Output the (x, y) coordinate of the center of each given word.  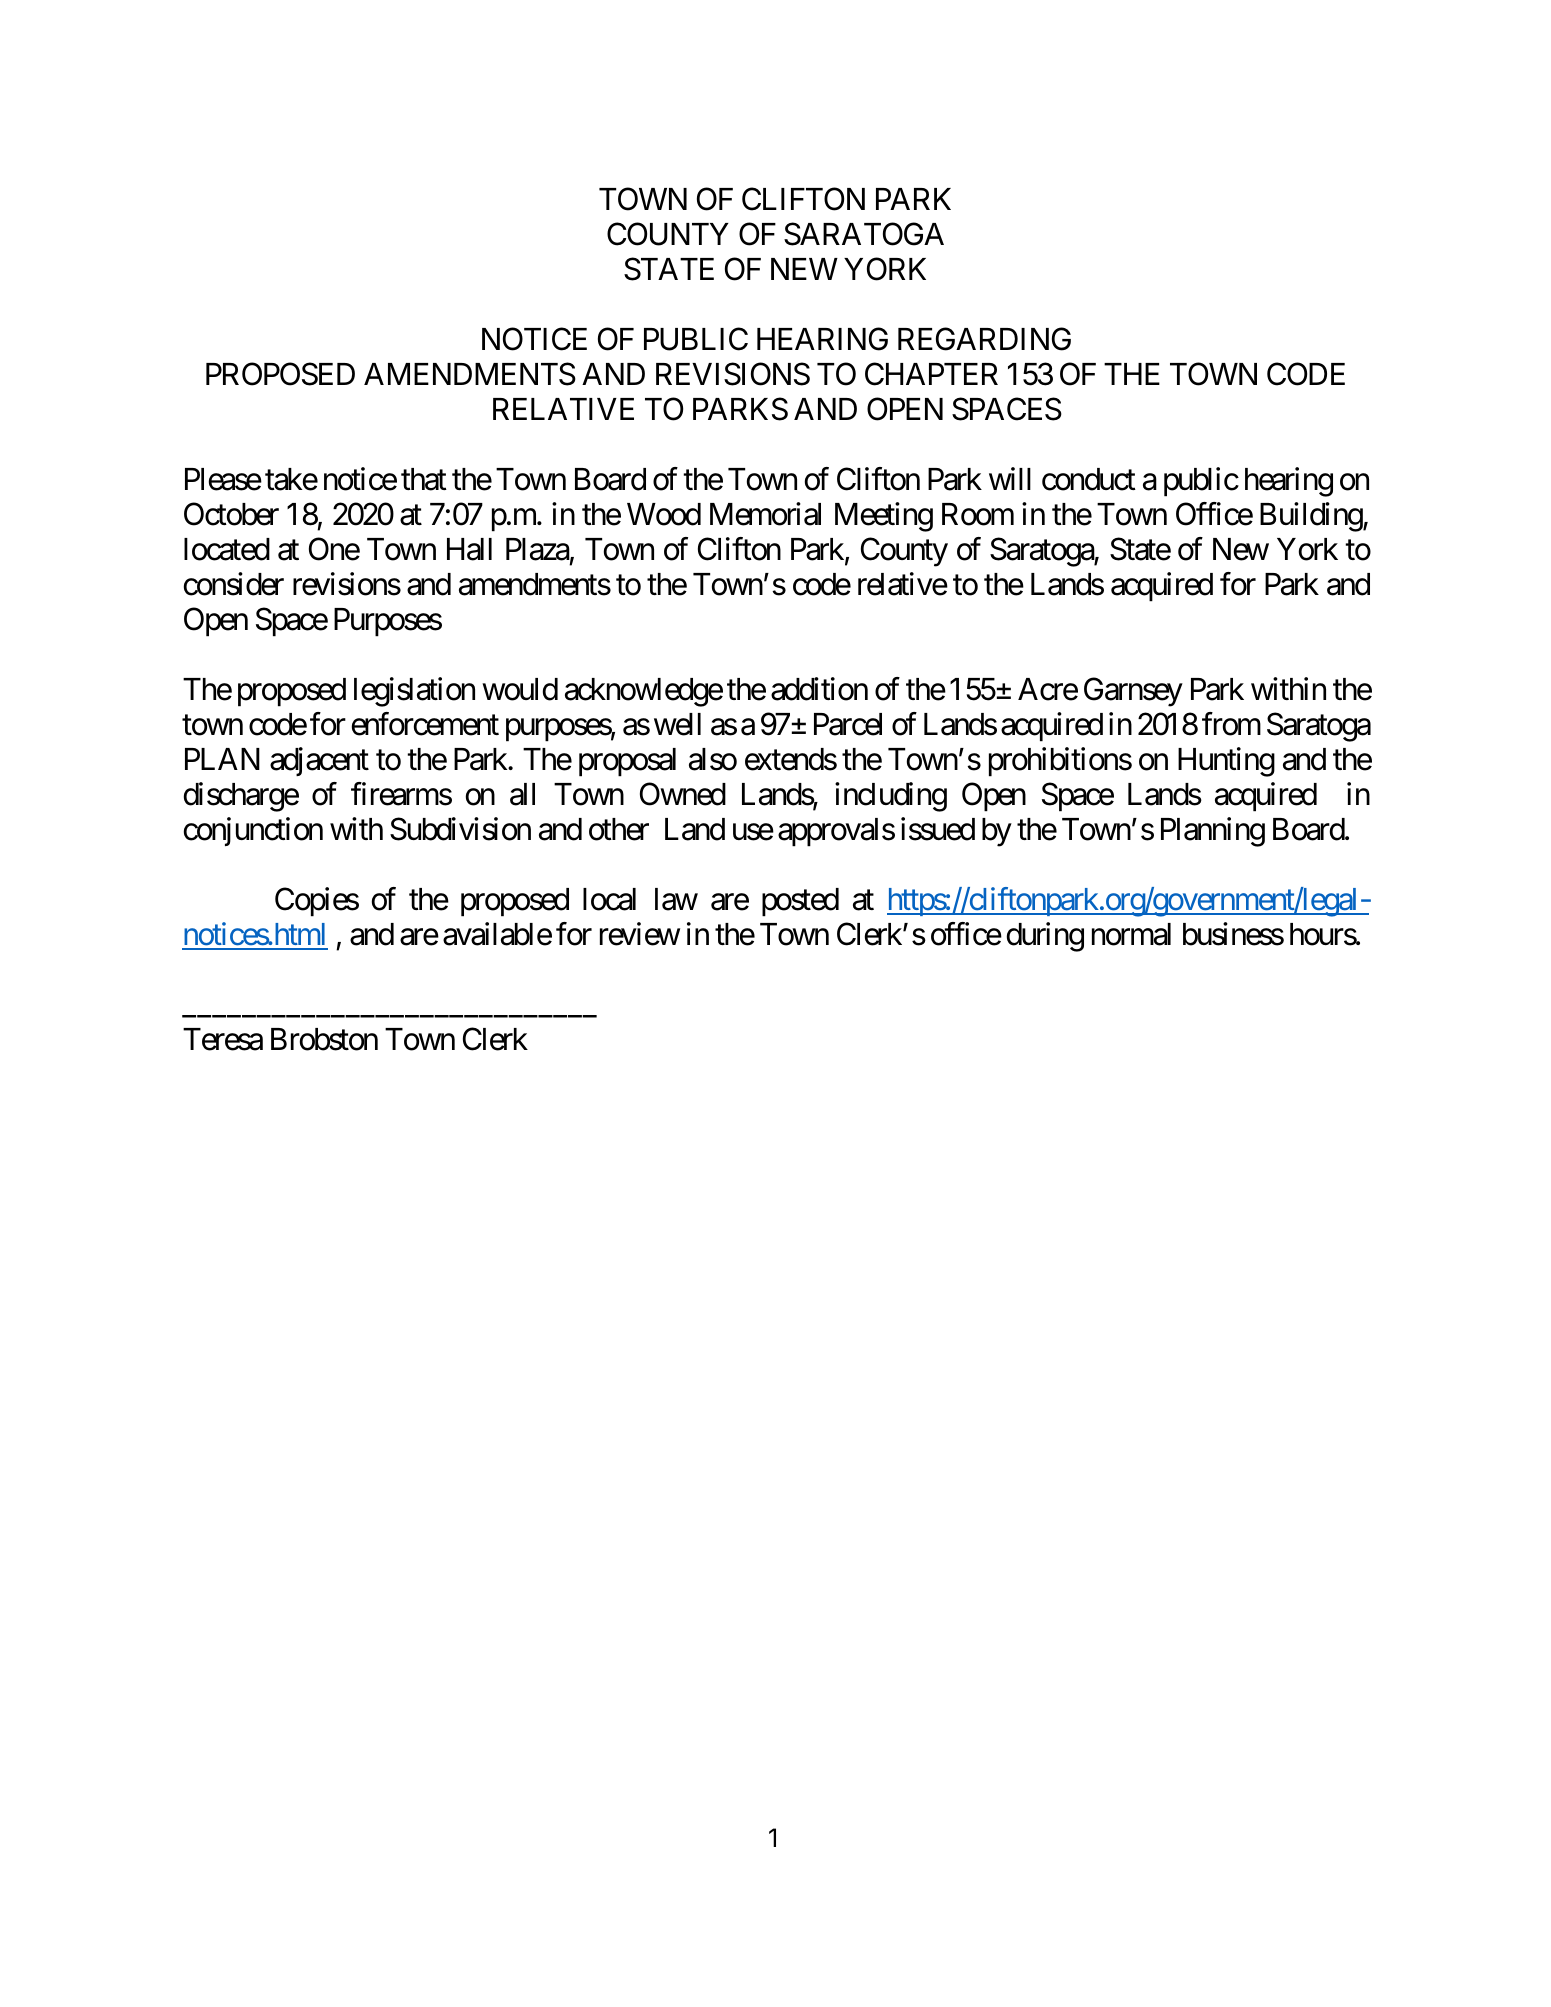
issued (938, 829)
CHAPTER (931, 374)
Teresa (223, 1039)
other (619, 829)
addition (819, 689)
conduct (1089, 479)
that (424, 479)
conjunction (253, 831)
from (1231, 724)
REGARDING (984, 339)
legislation (414, 692)
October (231, 514)
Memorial (765, 514)
